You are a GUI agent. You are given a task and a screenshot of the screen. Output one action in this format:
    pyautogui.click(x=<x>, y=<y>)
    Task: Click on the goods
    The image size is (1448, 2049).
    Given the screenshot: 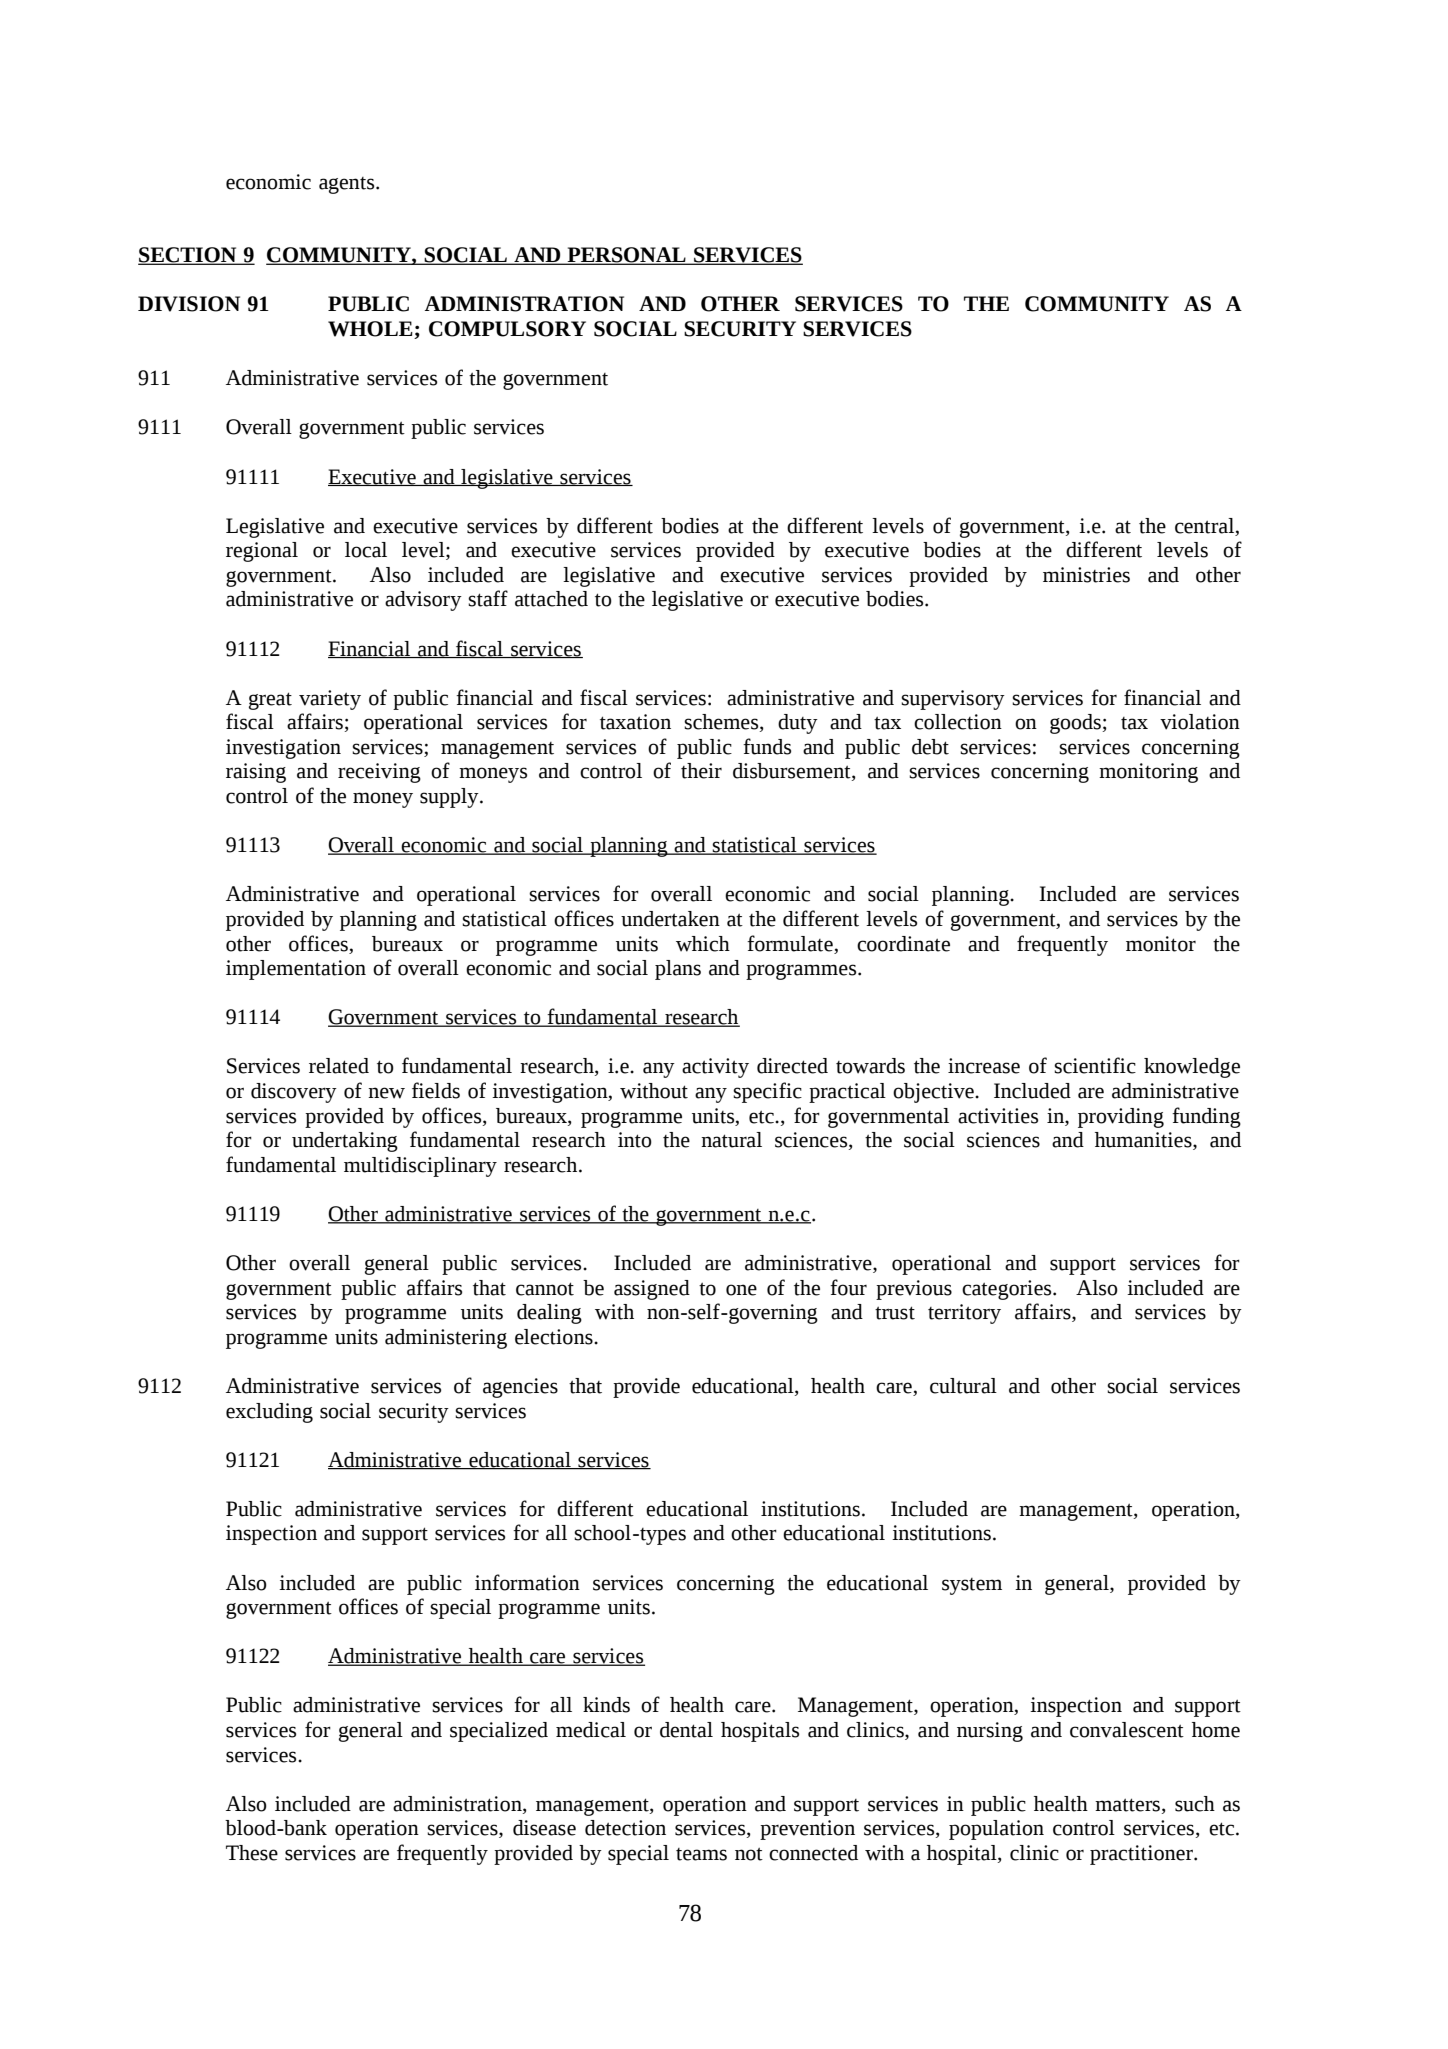 What is the action you would take?
    pyautogui.click(x=1076, y=724)
